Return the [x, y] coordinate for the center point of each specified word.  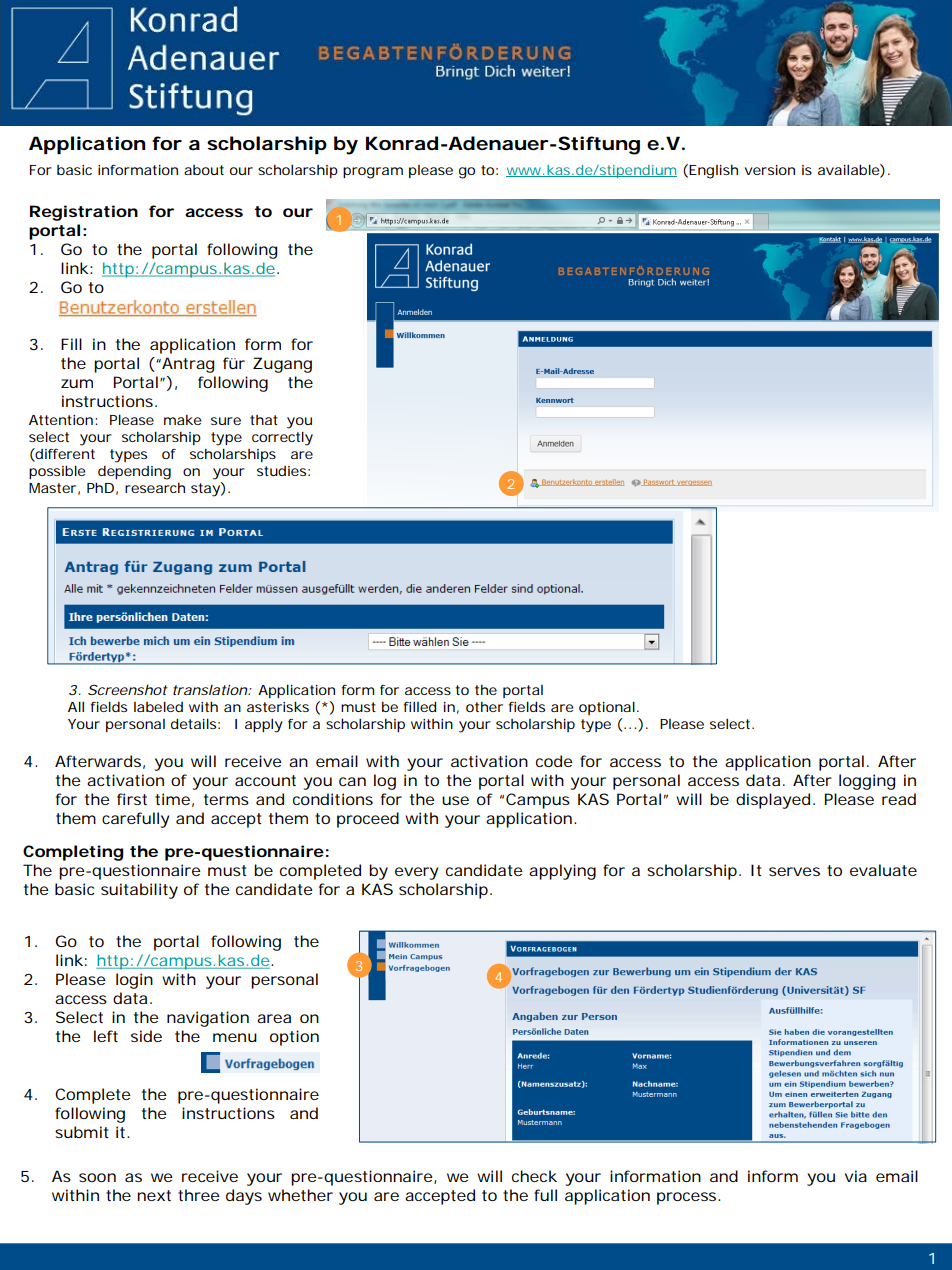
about [204, 170]
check [534, 1176]
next [154, 1195]
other [484, 707]
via [856, 1176]
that [264, 420]
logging [867, 782]
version [770, 170]
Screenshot [128, 689]
